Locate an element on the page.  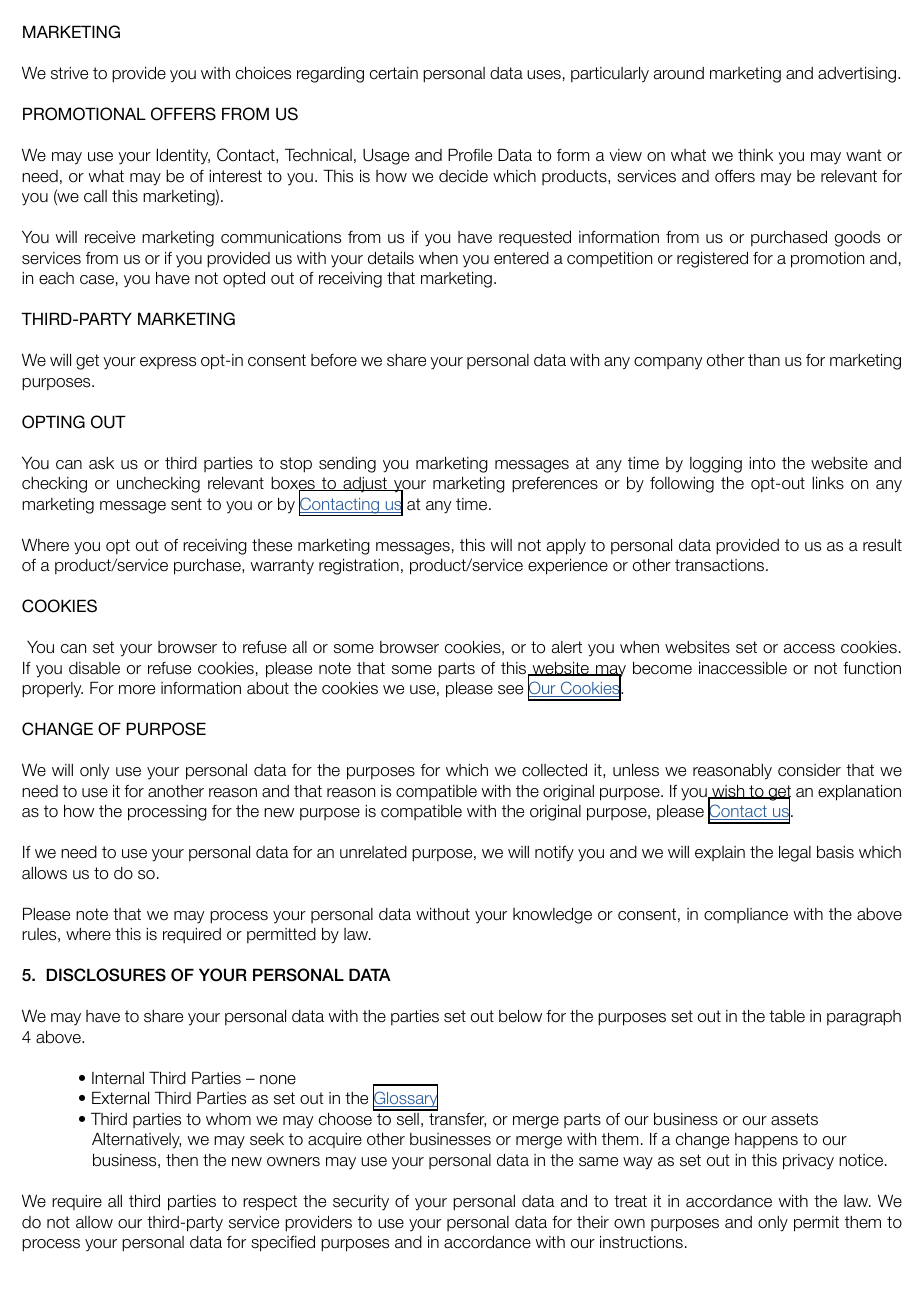
compliance is located at coordinates (746, 915).
